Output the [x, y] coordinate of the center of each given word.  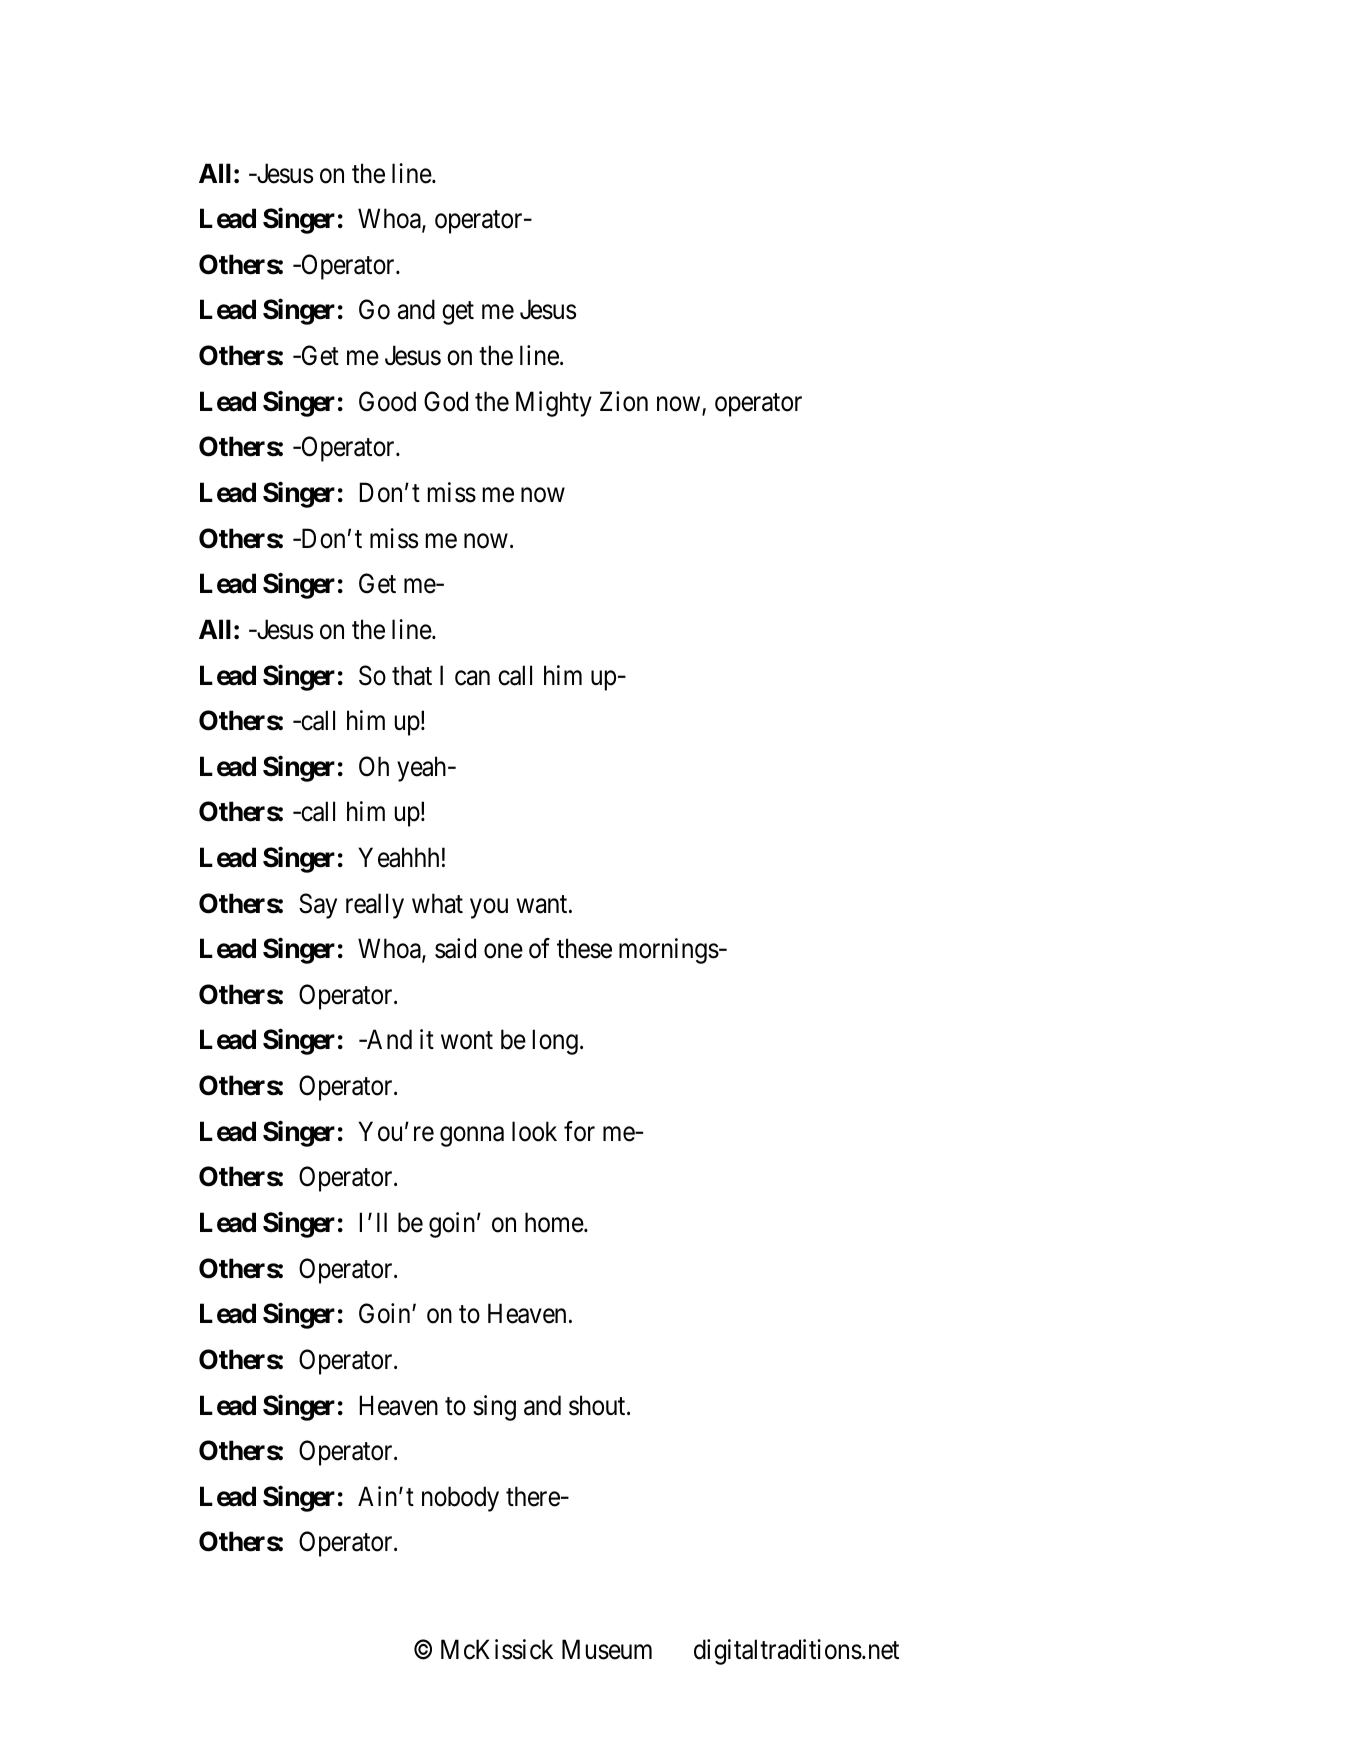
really [375, 906]
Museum [607, 1650]
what [437, 903]
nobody [460, 1499]
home [555, 1222]
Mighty [554, 404]
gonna [472, 1137]
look [534, 1131]
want [543, 904]
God [446, 401]
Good [387, 401]
